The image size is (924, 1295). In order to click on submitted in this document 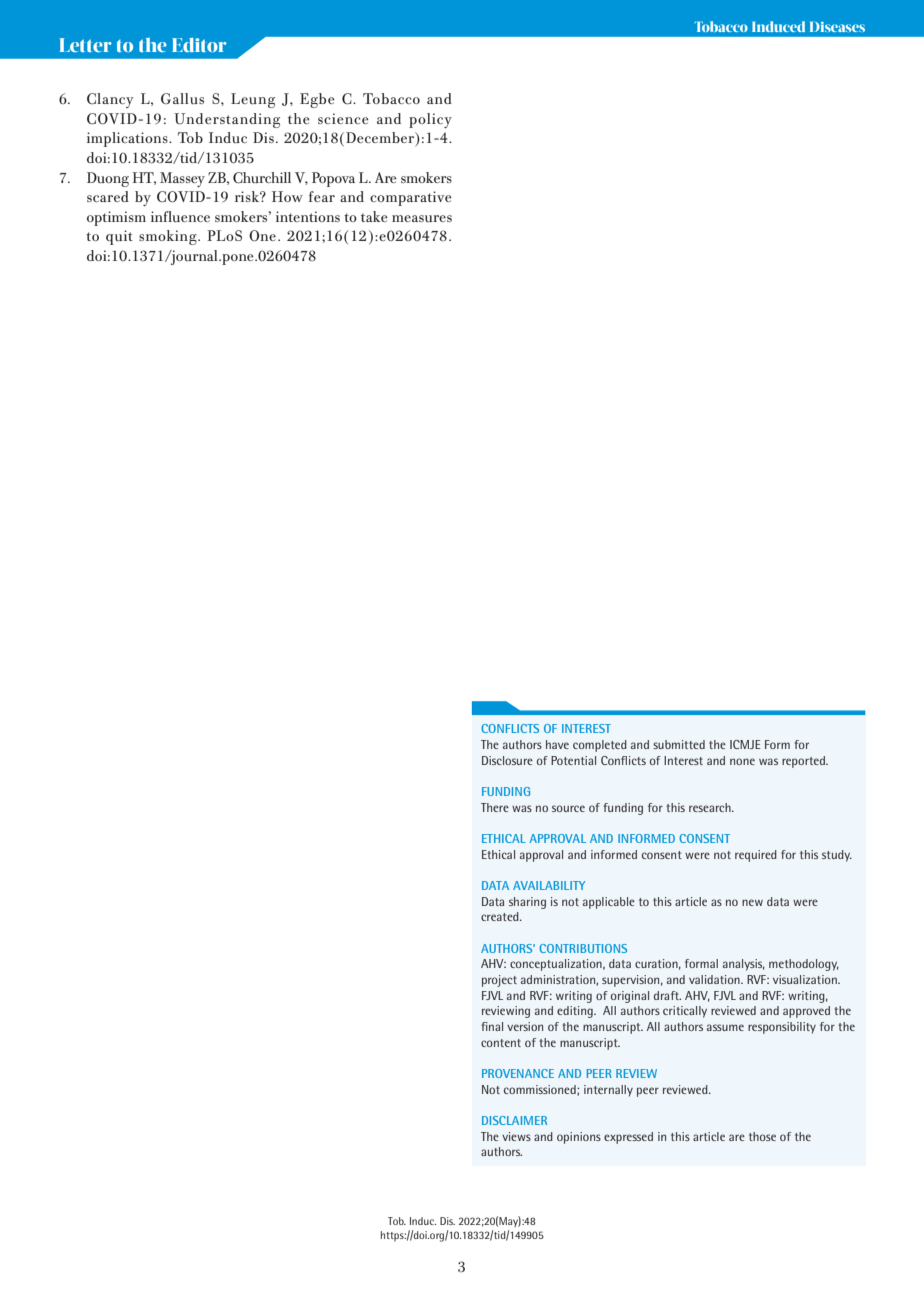, I will do `click(679, 744)`.
